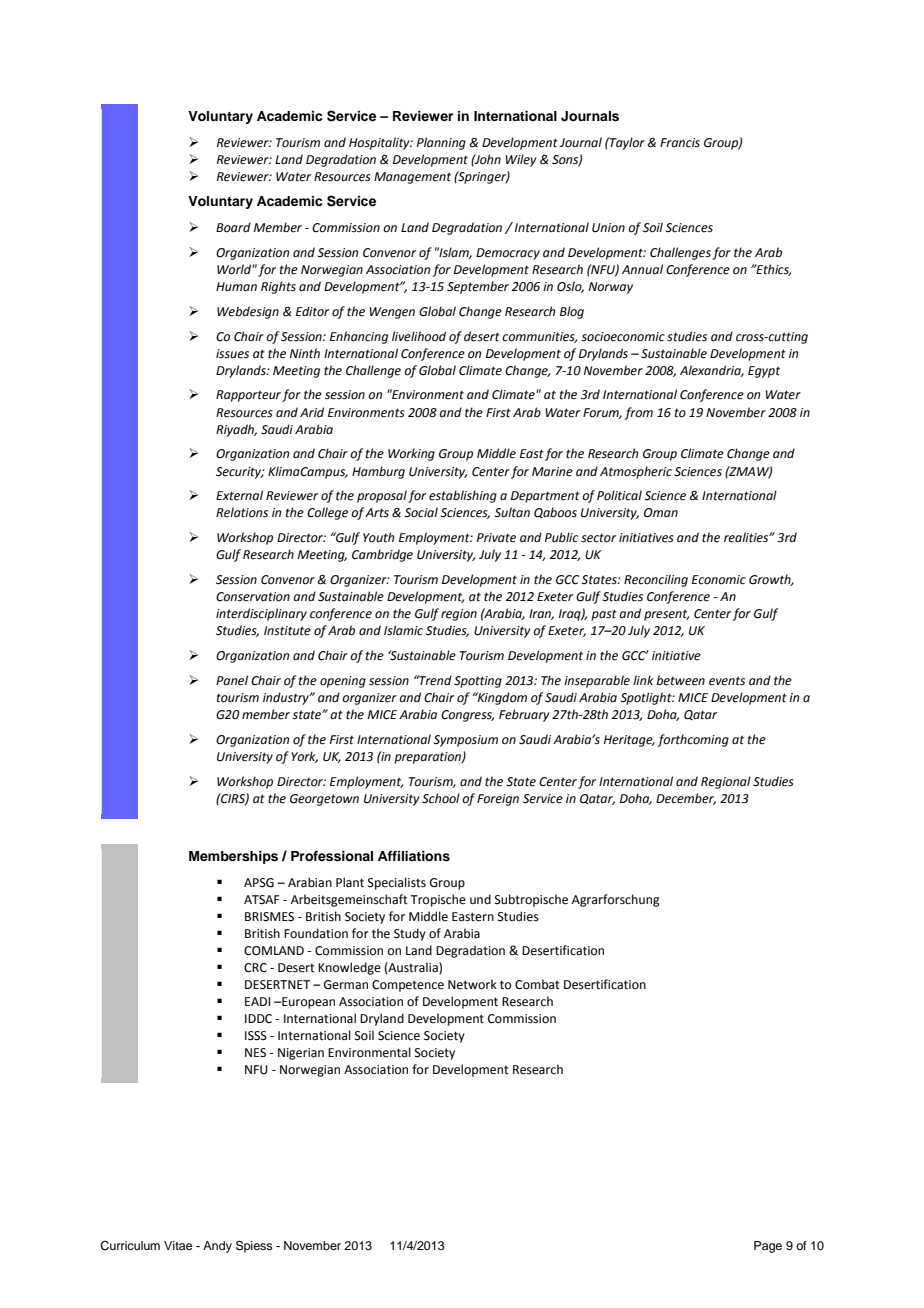 The height and width of the document is (1308, 924). I want to click on Andy, so click(217, 1247).
